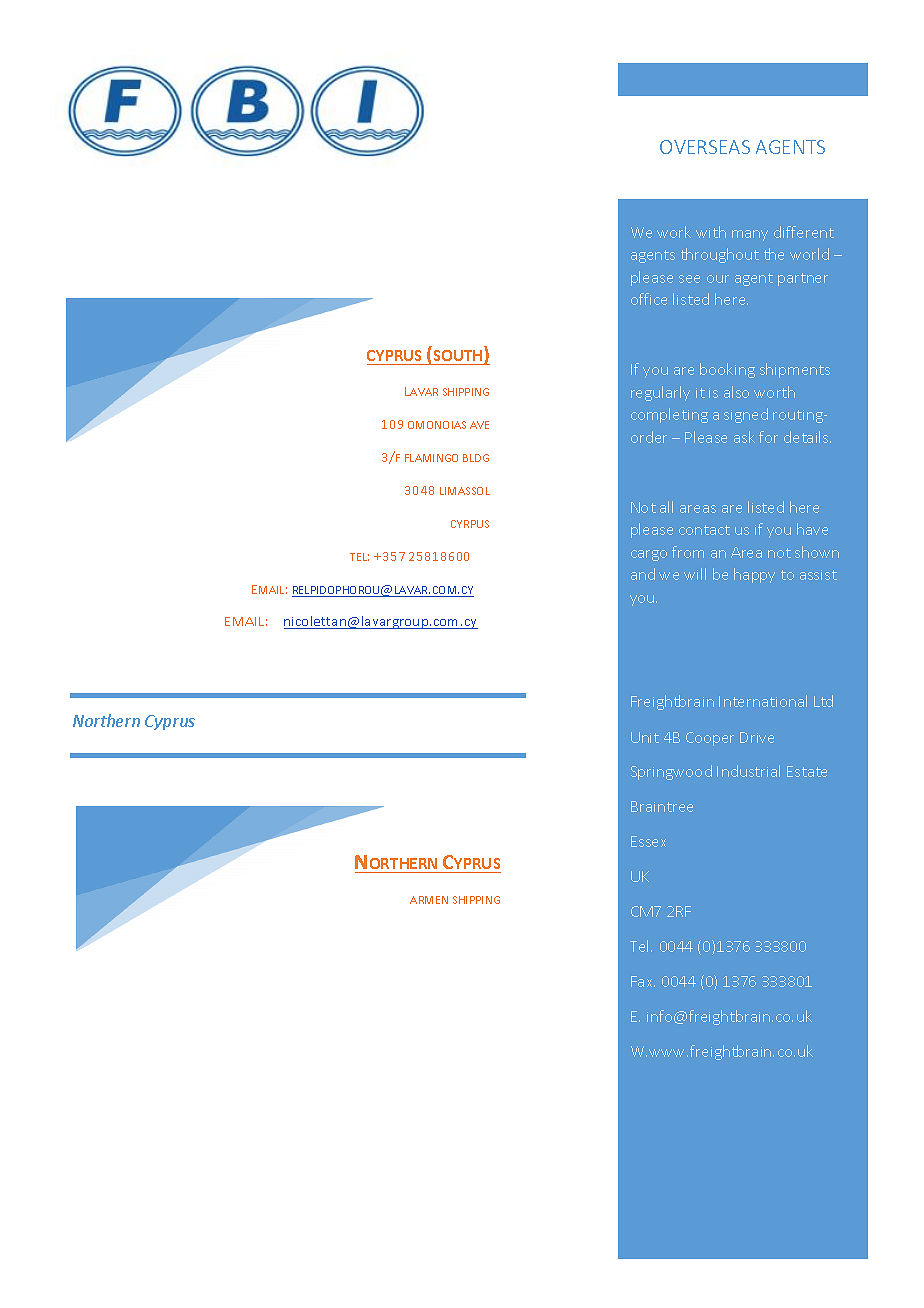  Describe the element at coordinates (795, 370) in the screenshot. I see `shipments` at that location.
